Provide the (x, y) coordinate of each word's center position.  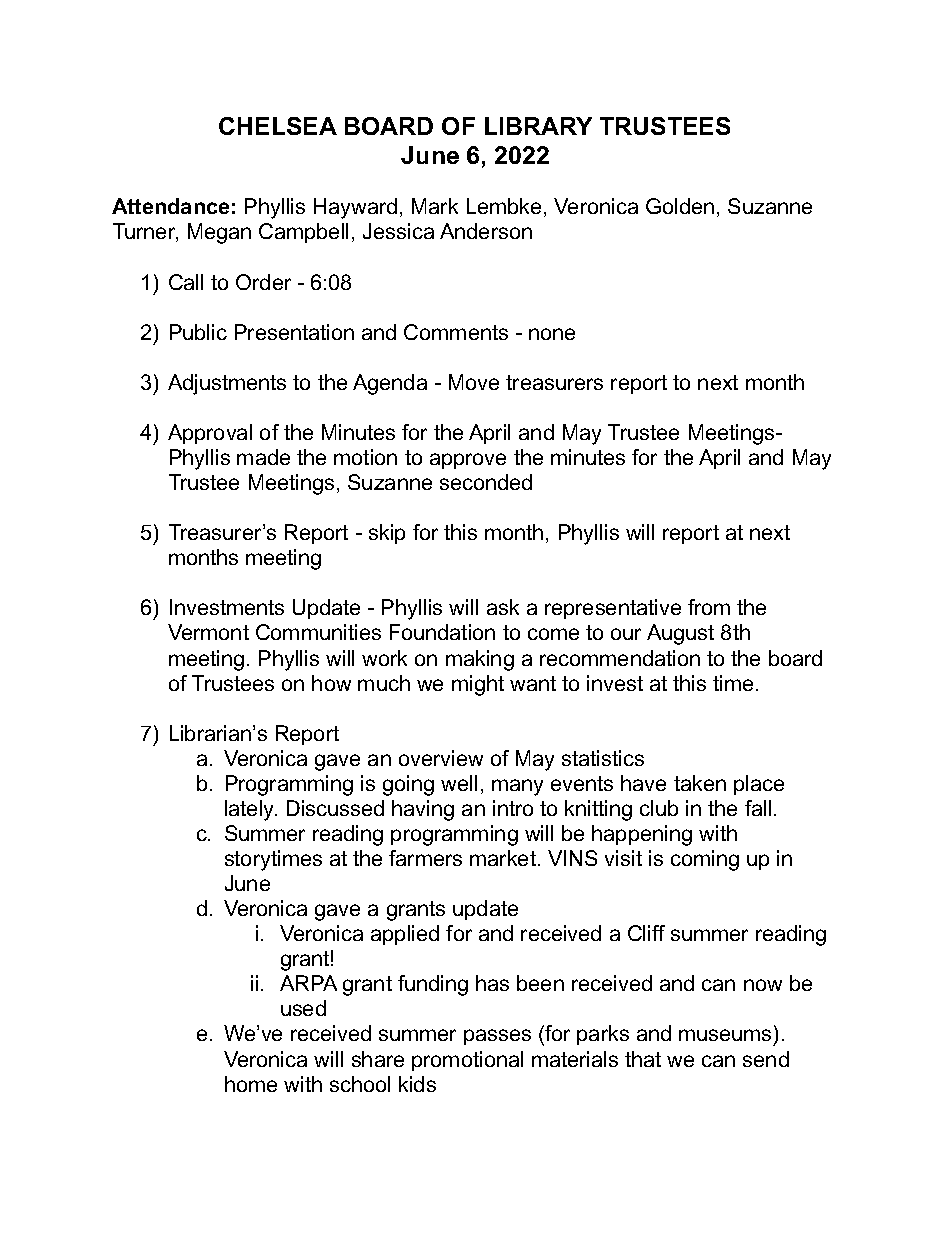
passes (497, 1037)
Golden (680, 206)
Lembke (504, 206)
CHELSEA (278, 126)
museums (725, 1035)
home (251, 1084)
